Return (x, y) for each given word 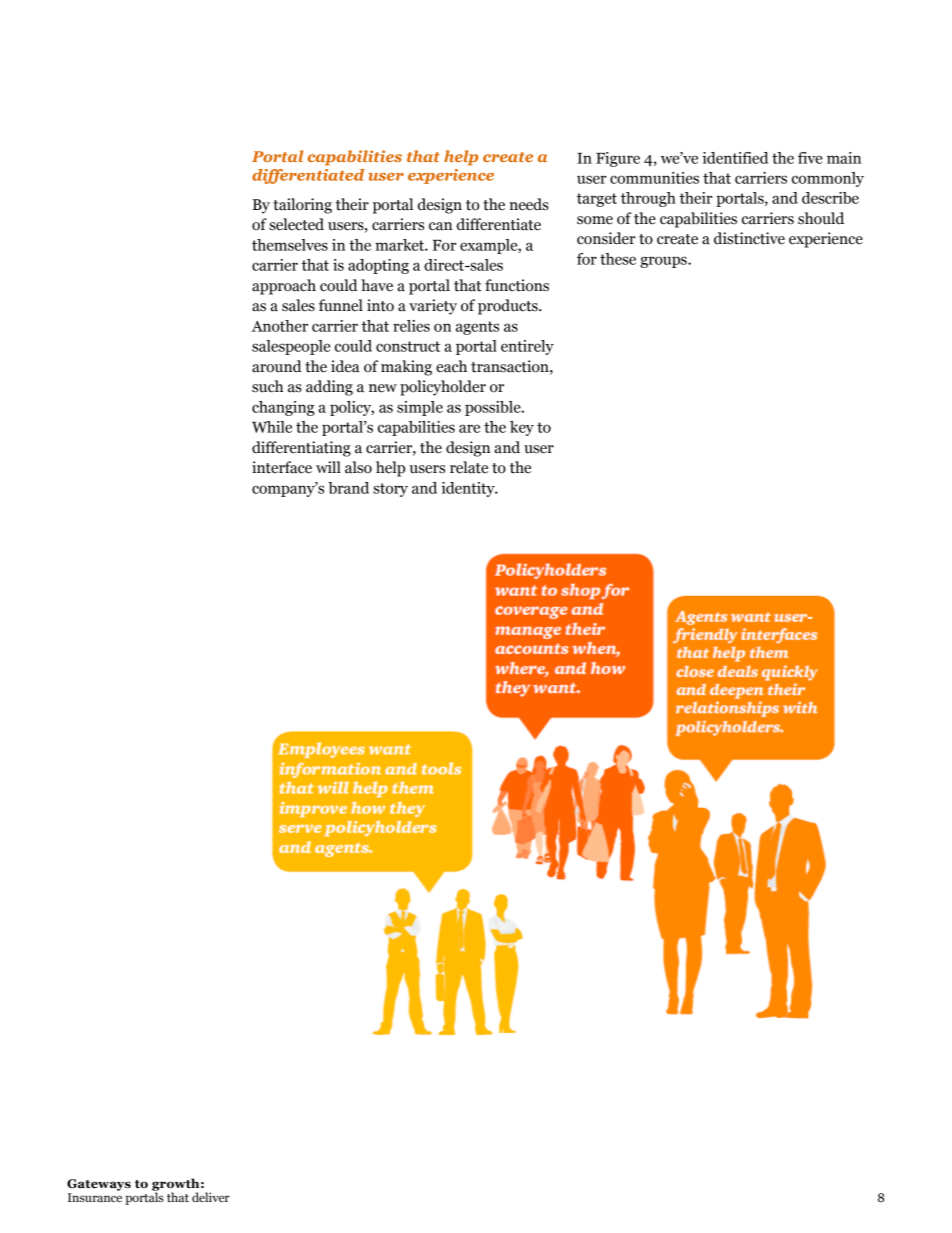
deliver (211, 1197)
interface (282, 467)
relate (469, 467)
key (522, 428)
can (440, 226)
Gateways (99, 1185)
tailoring (302, 206)
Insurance (95, 1198)
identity (469, 489)
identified (735, 158)
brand (348, 488)
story (390, 490)
